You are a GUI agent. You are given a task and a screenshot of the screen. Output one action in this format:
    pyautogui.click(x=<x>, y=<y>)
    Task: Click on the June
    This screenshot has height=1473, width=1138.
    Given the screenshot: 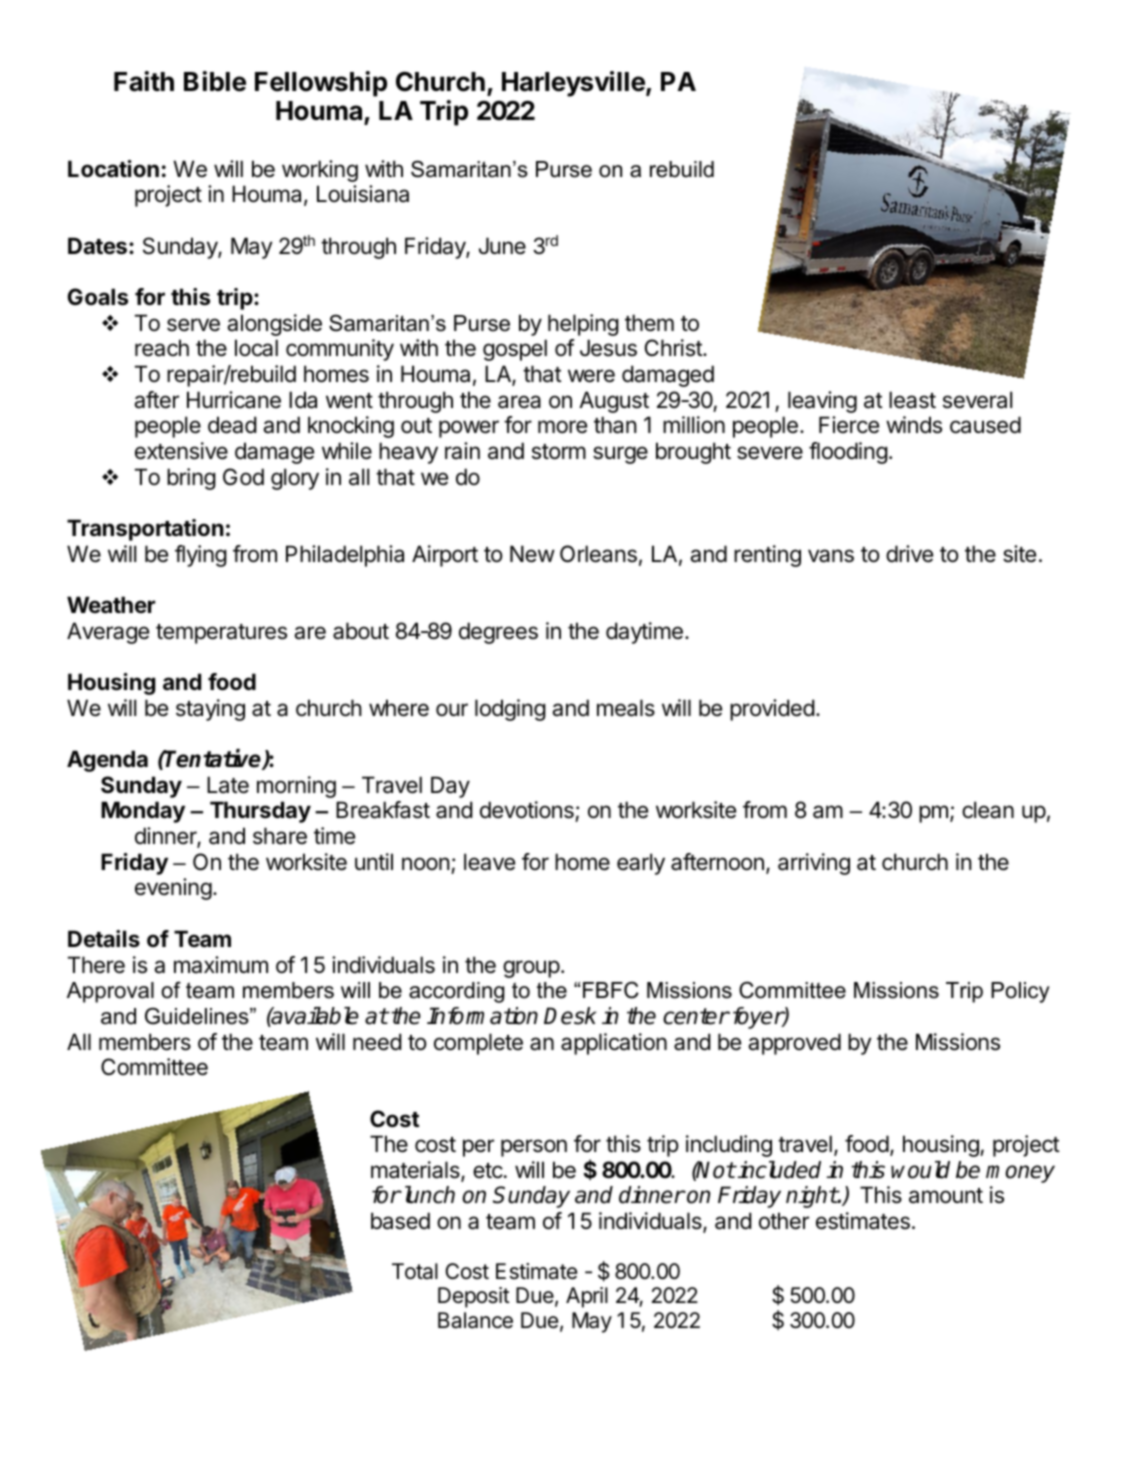 What is the action you would take?
    pyautogui.click(x=502, y=246)
